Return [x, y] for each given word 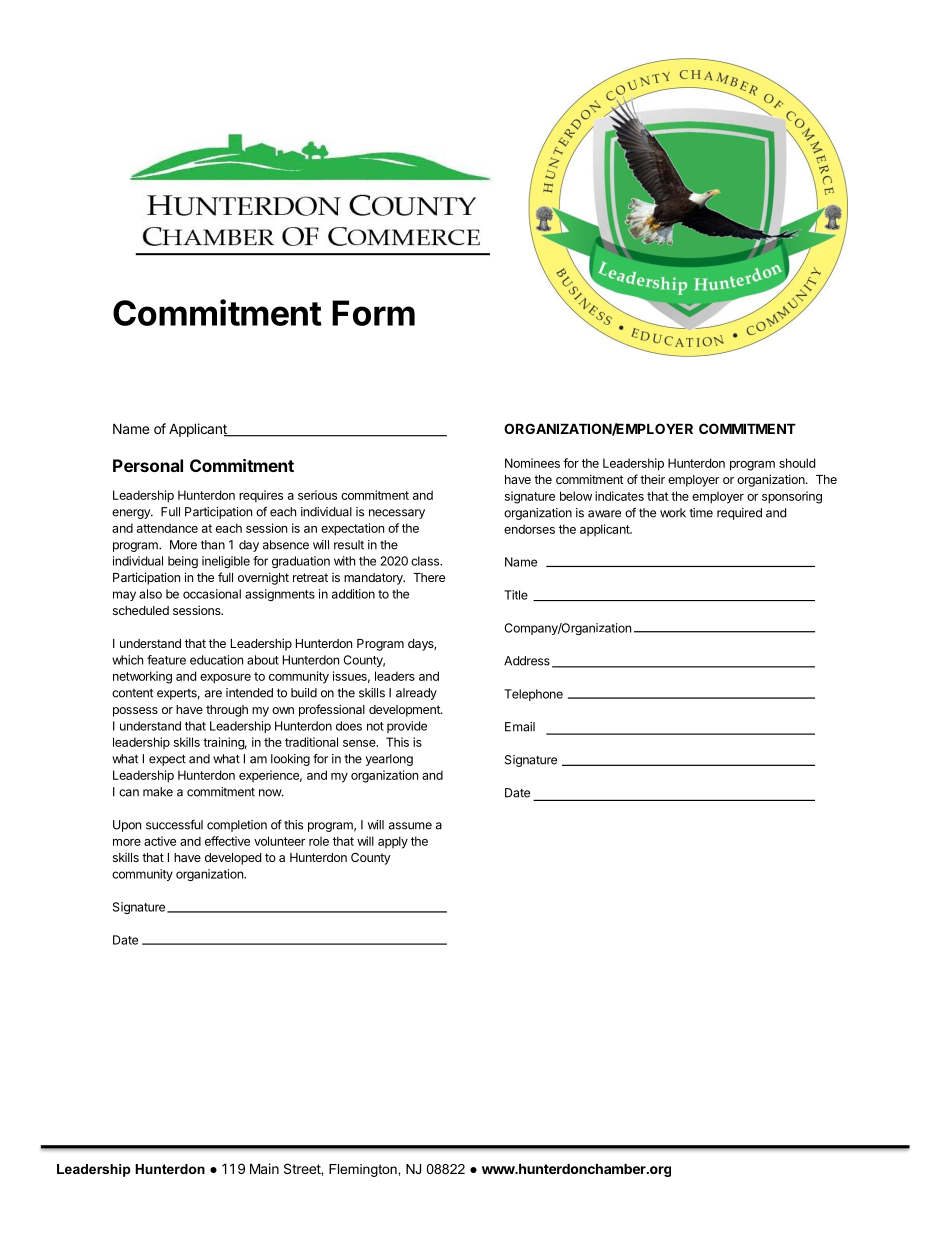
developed [233, 859]
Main [264, 1168]
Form [373, 313]
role [319, 841]
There [429, 577]
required [739, 514]
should [797, 463]
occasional [212, 594]
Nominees [532, 463]
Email [520, 727]
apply [393, 842]
